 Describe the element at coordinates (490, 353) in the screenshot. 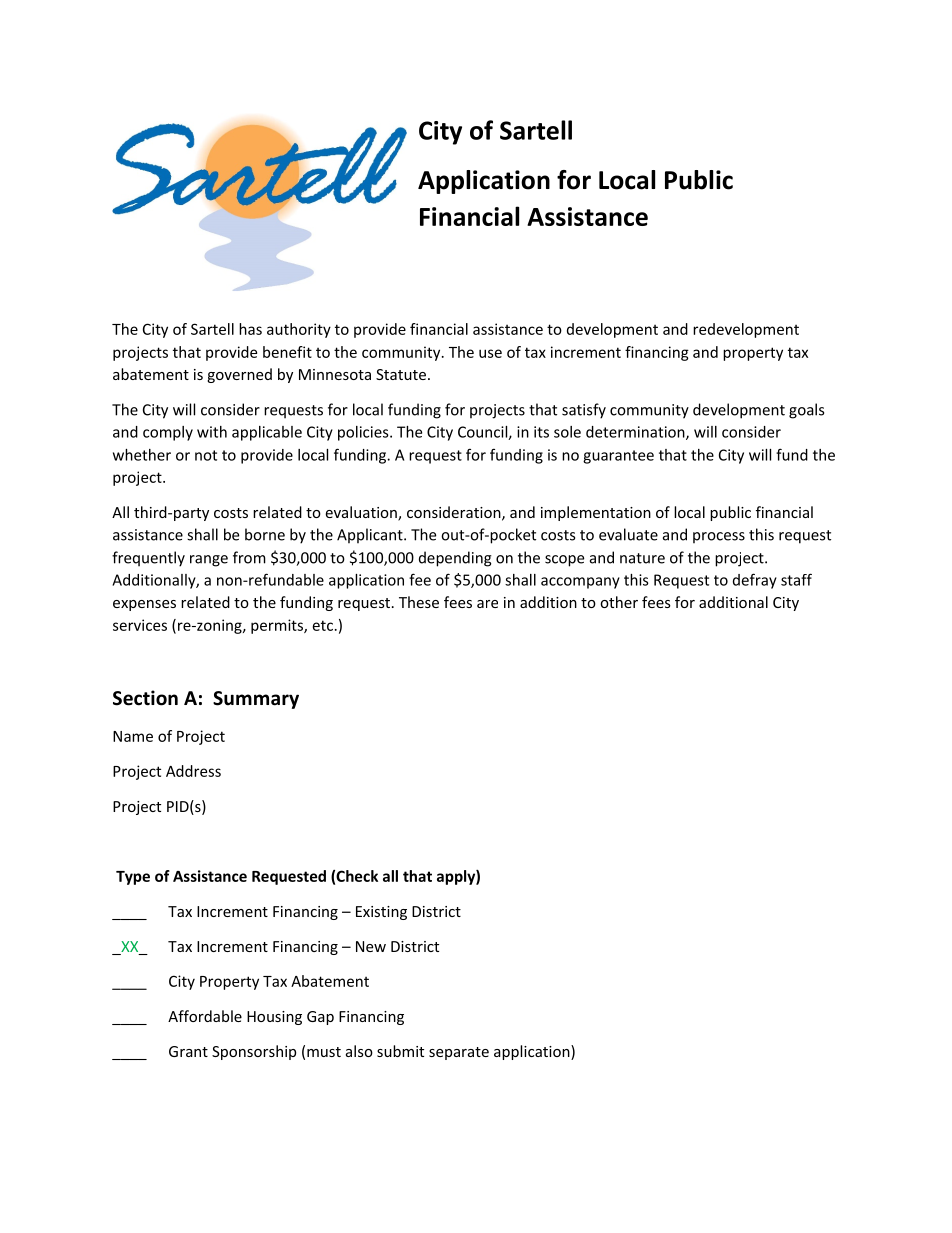

I see `use` at that location.
